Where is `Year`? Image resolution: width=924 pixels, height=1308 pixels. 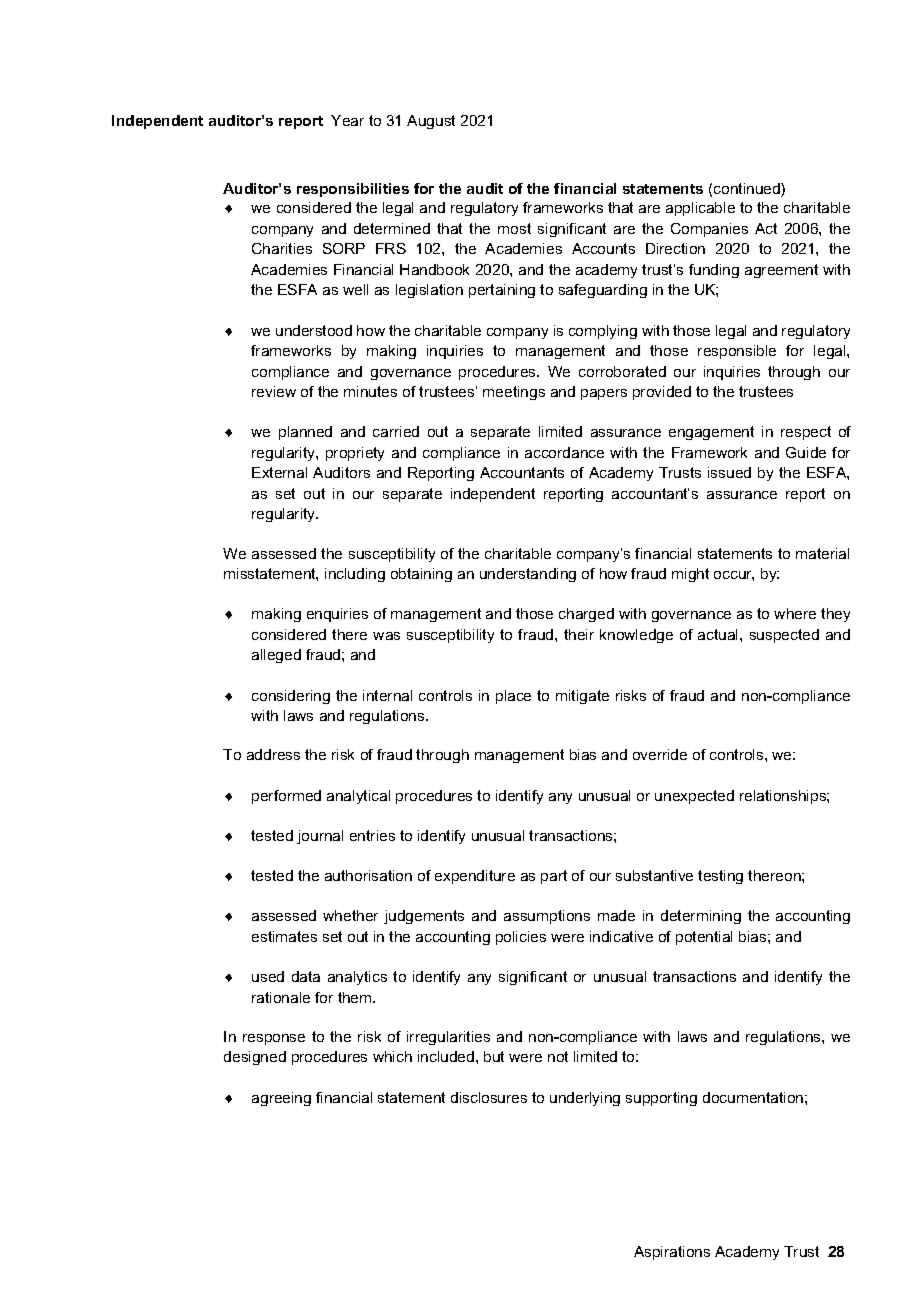
Year is located at coordinates (347, 120).
